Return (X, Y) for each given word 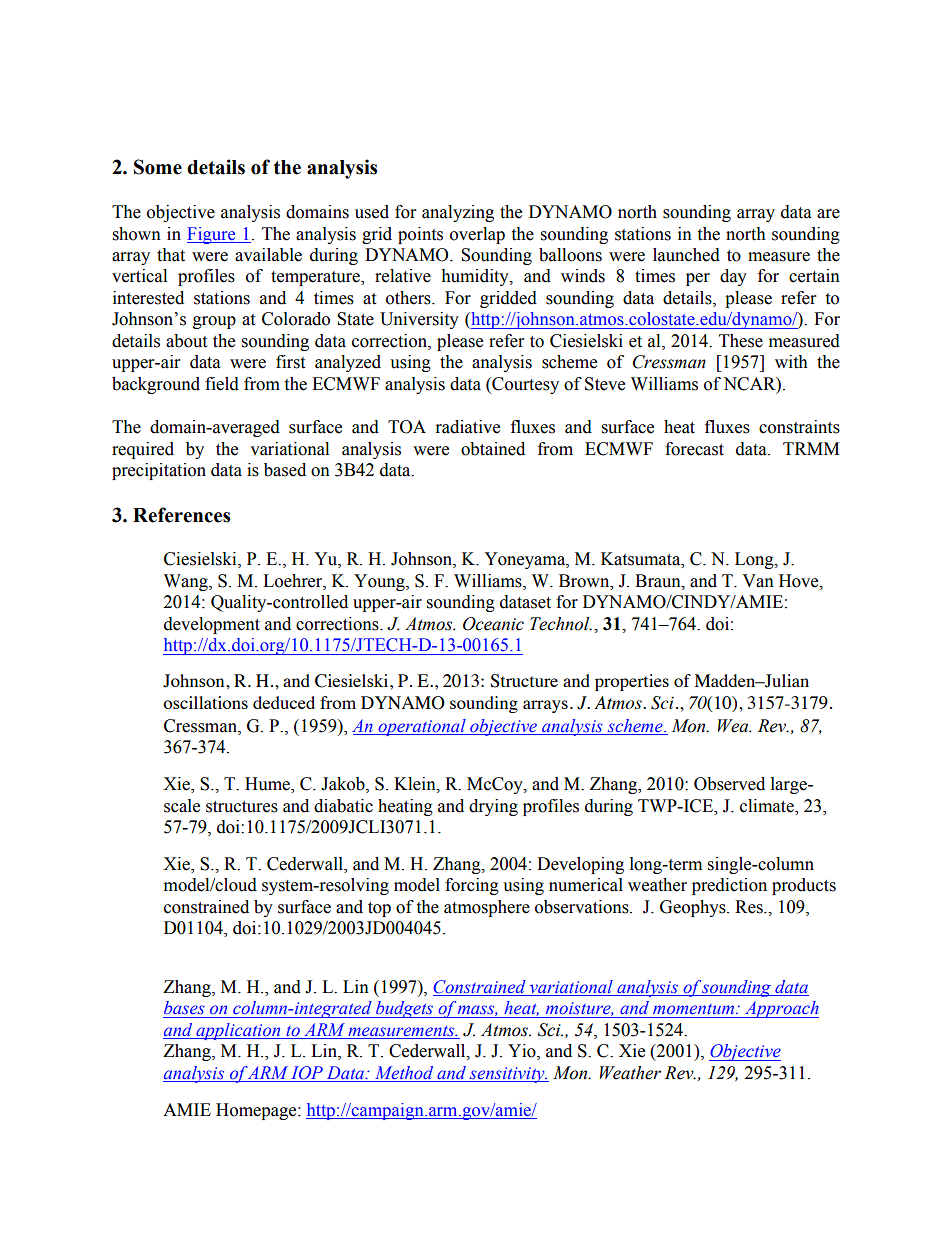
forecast (694, 449)
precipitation (159, 471)
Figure (212, 235)
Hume (268, 785)
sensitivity (507, 1075)
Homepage (257, 1111)
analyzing (458, 213)
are (828, 214)
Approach (780, 1009)
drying (493, 807)
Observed (729, 784)
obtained (493, 449)
